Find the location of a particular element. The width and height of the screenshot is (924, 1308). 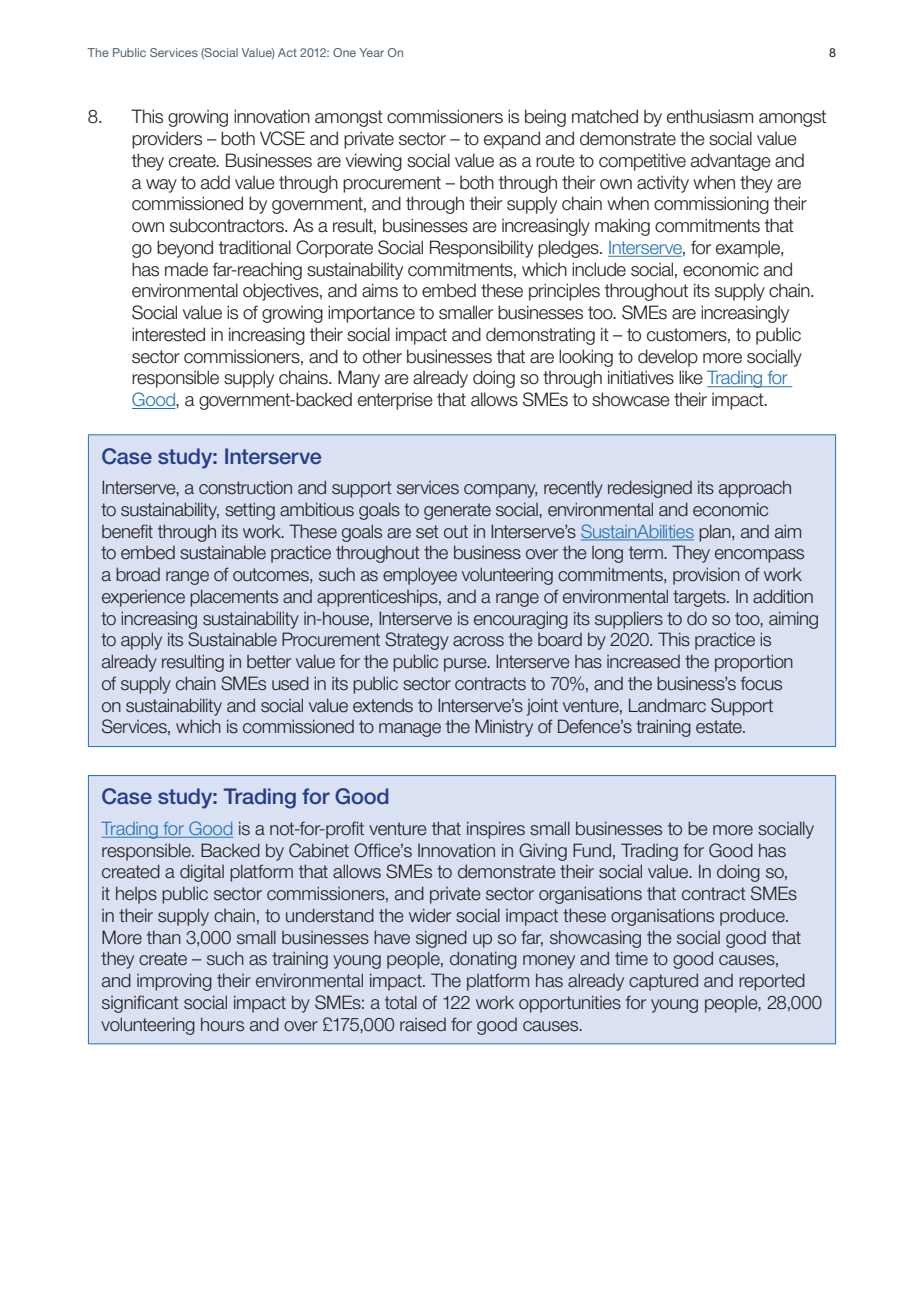

providers is located at coordinates (167, 140).
